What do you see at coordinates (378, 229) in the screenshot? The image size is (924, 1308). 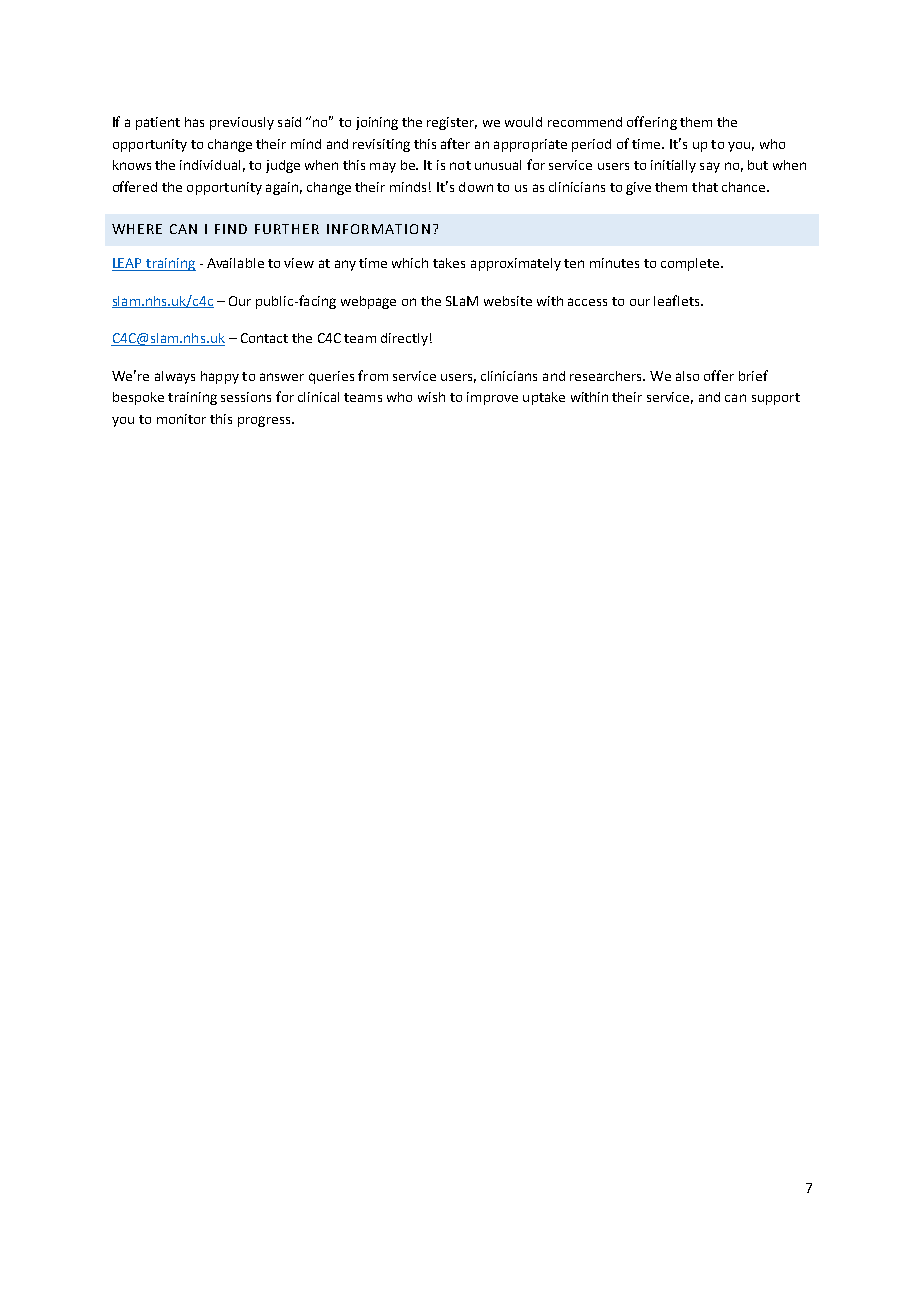 I see `INFORMATION` at bounding box center [378, 229].
